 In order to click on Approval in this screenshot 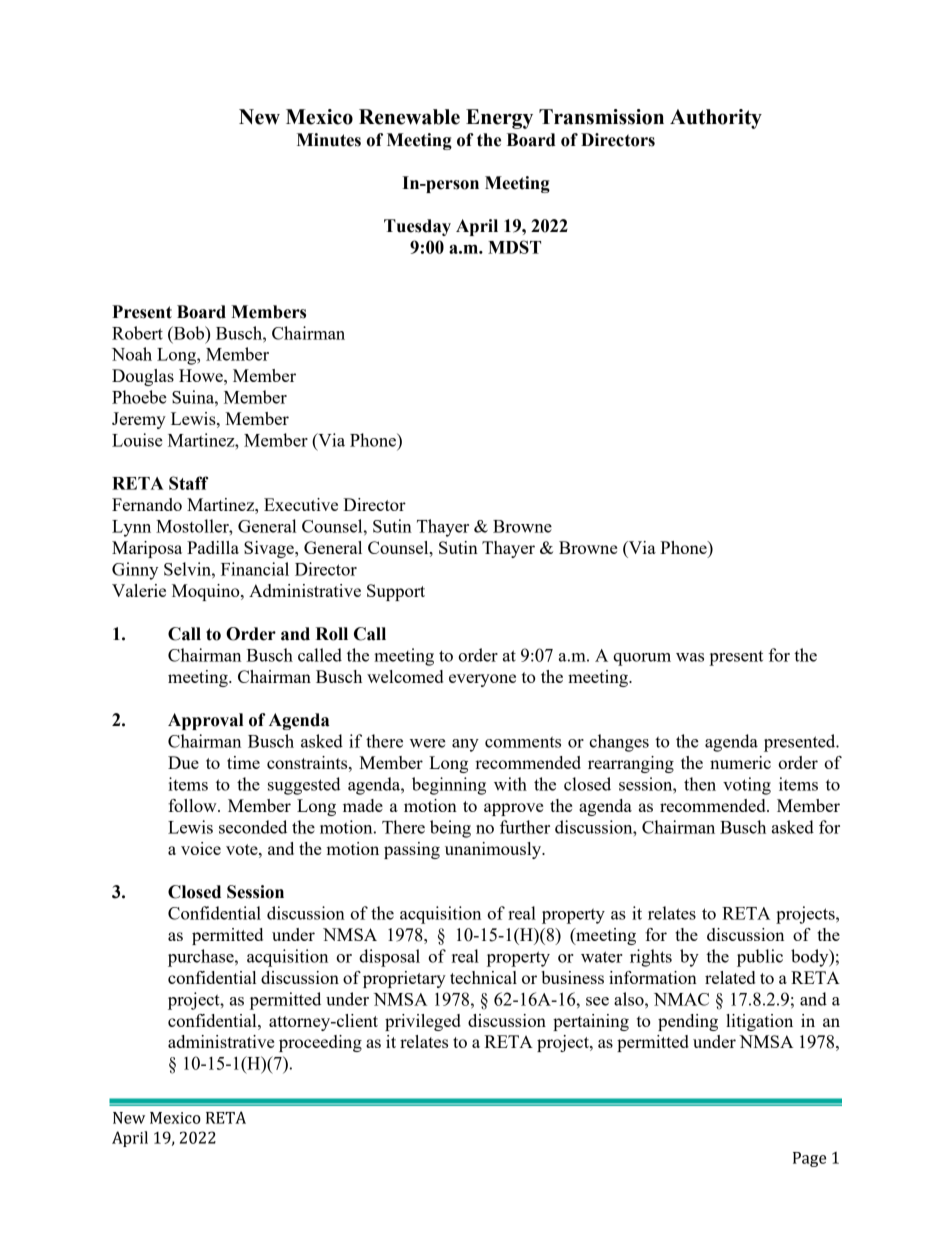, I will do `click(205, 721)`.
